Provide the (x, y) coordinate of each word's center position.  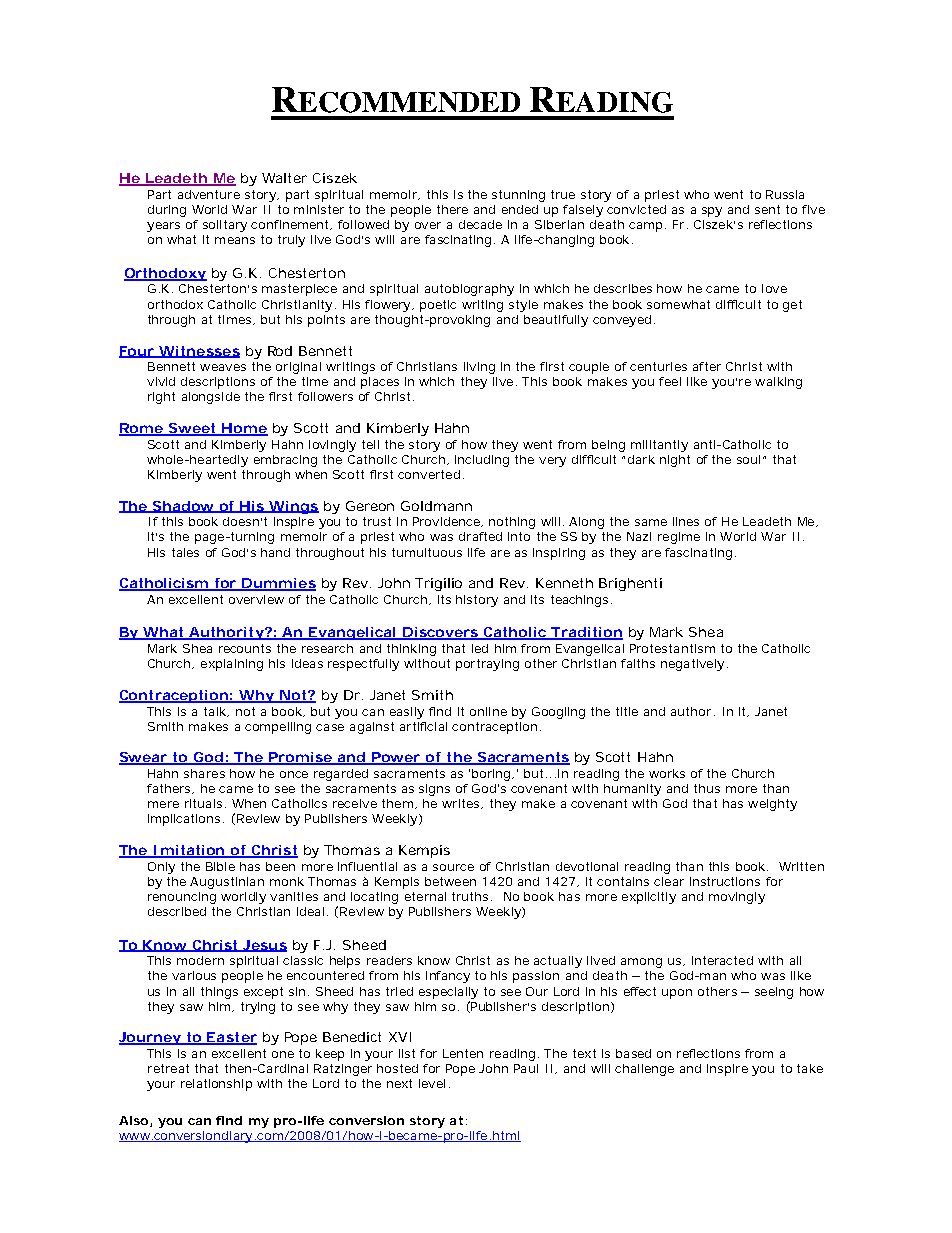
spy (712, 212)
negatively (692, 665)
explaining (232, 665)
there (452, 209)
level (432, 1083)
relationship (216, 1085)
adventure (209, 194)
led (480, 648)
